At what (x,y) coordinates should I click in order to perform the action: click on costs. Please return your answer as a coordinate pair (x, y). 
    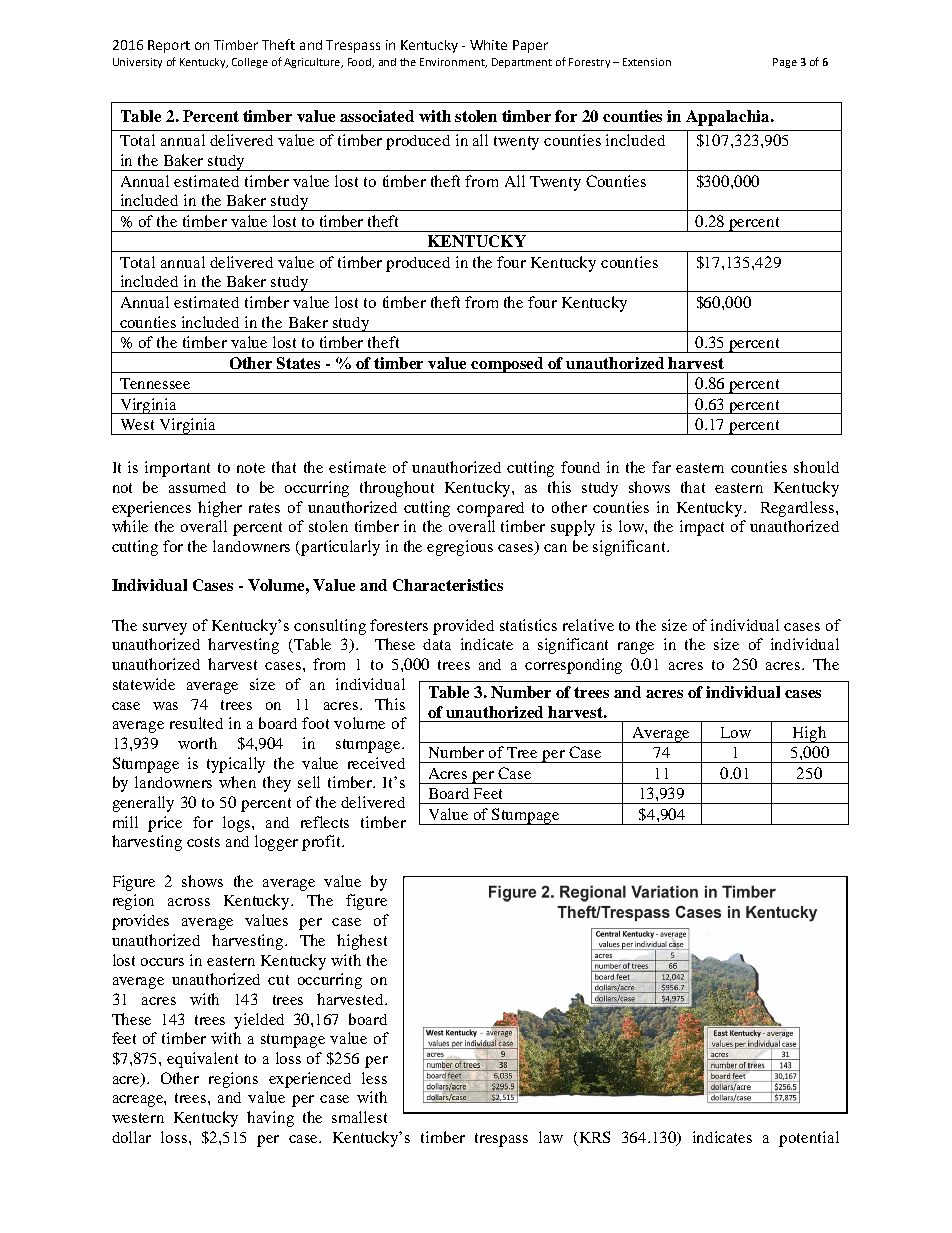
    Looking at the image, I should click on (203, 842).
